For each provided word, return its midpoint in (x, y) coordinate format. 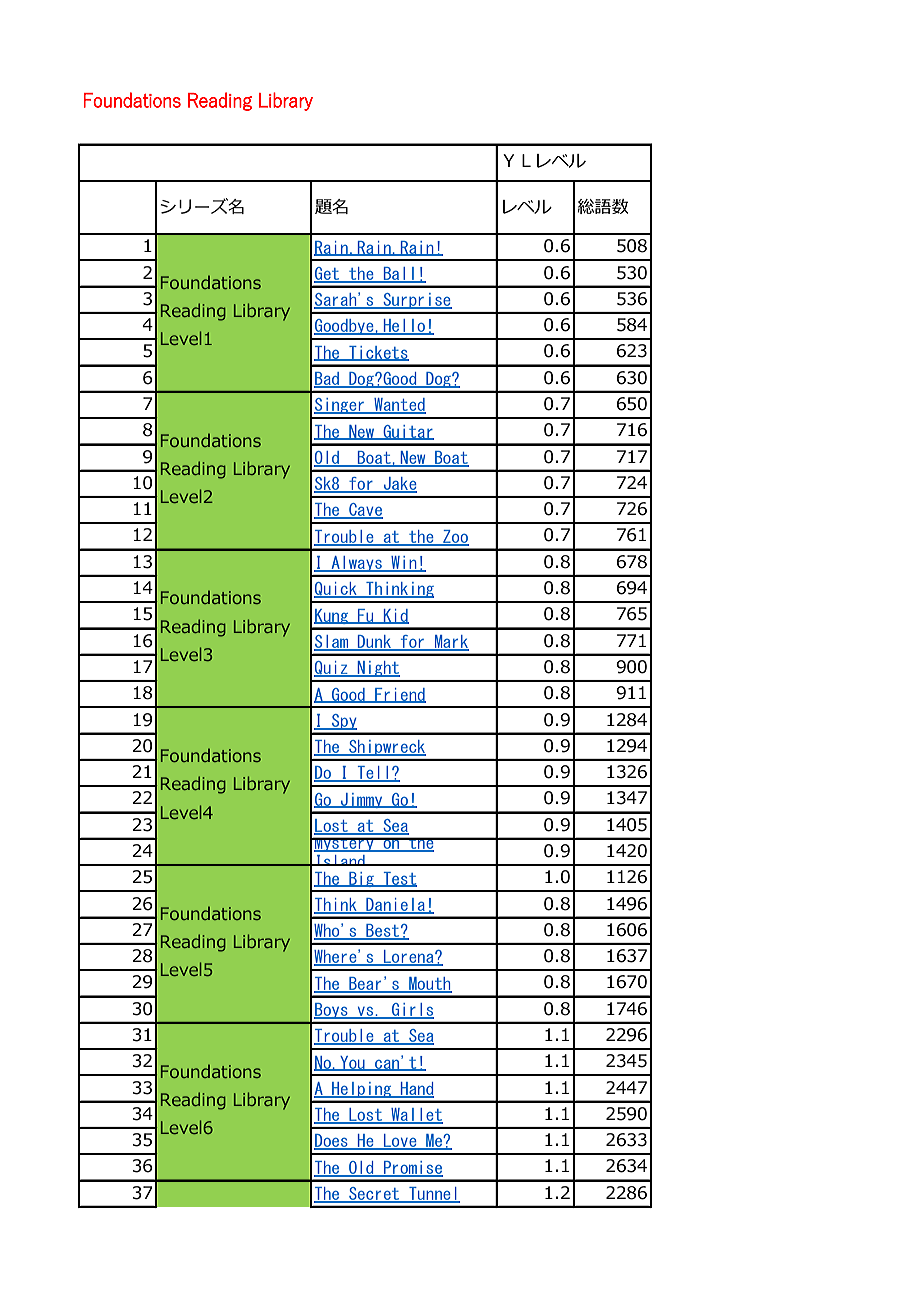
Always (356, 564)
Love (400, 1142)
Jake (399, 485)
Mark (451, 642)
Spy (343, 722)
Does (332, 1142)
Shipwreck (386, 748)
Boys (332, 1011)
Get (328, 274)
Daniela (396, 905)
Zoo (455, 537)
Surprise (416, 301)
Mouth (429, 984)
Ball (398, 274)
